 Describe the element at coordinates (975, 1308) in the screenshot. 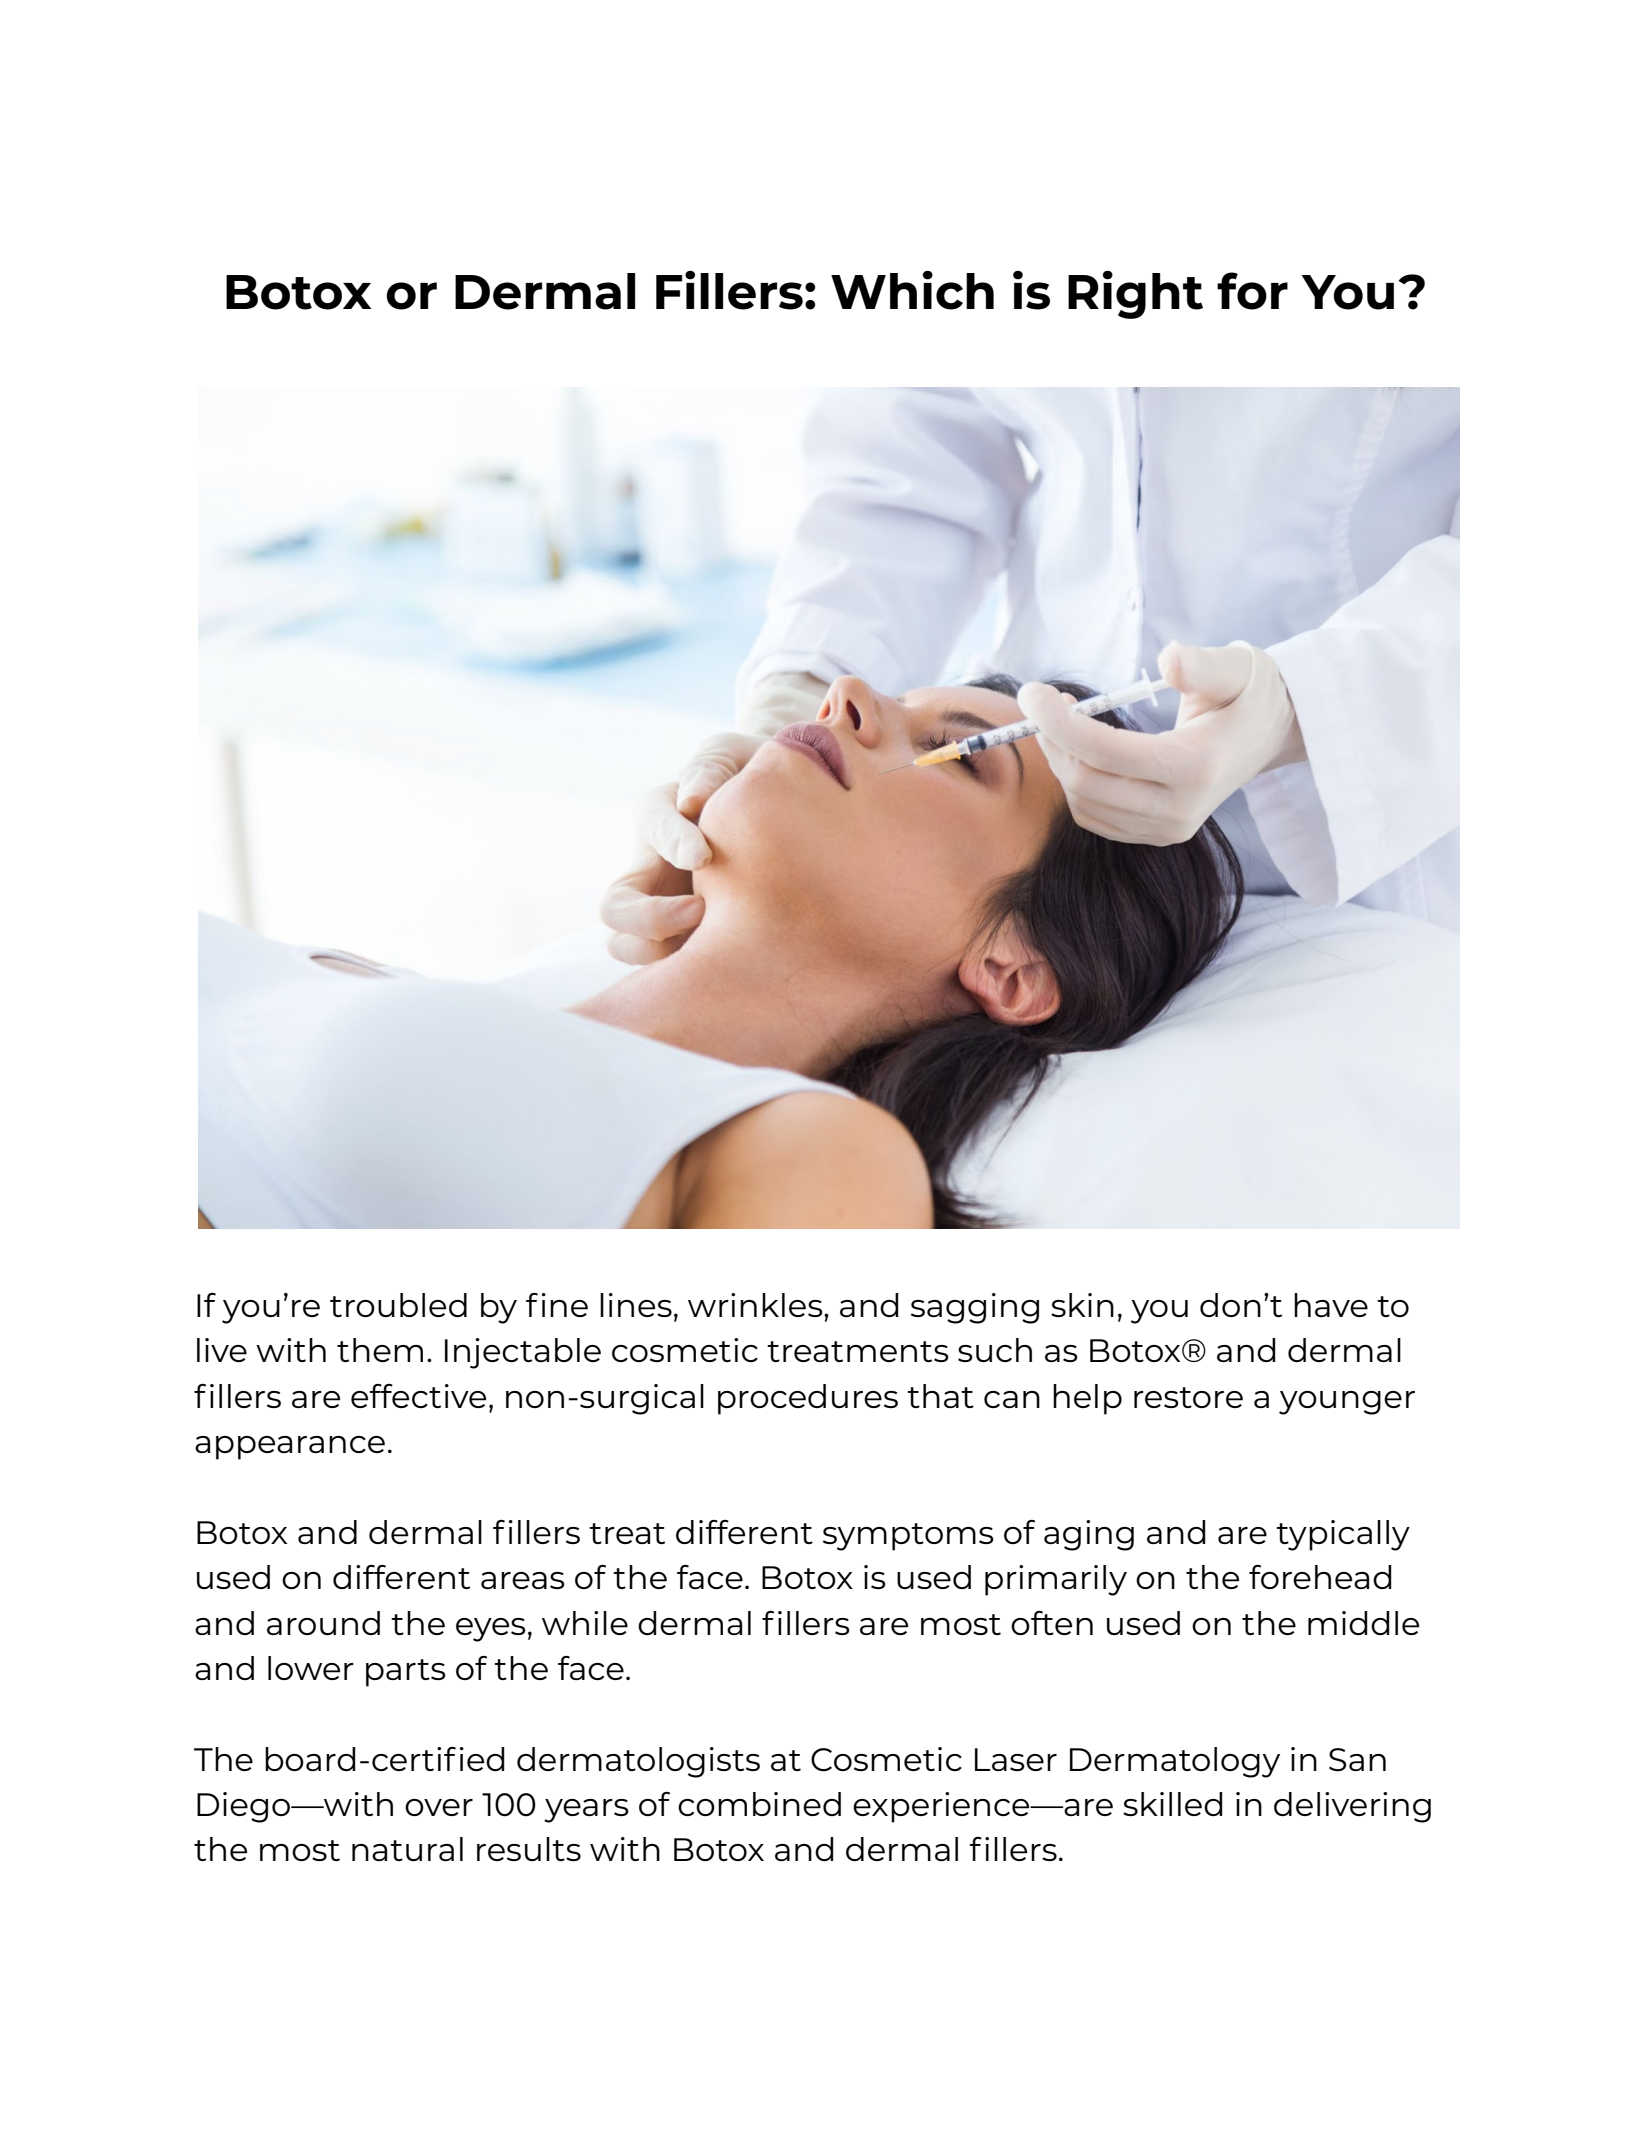

I see `sagging` at that location.
